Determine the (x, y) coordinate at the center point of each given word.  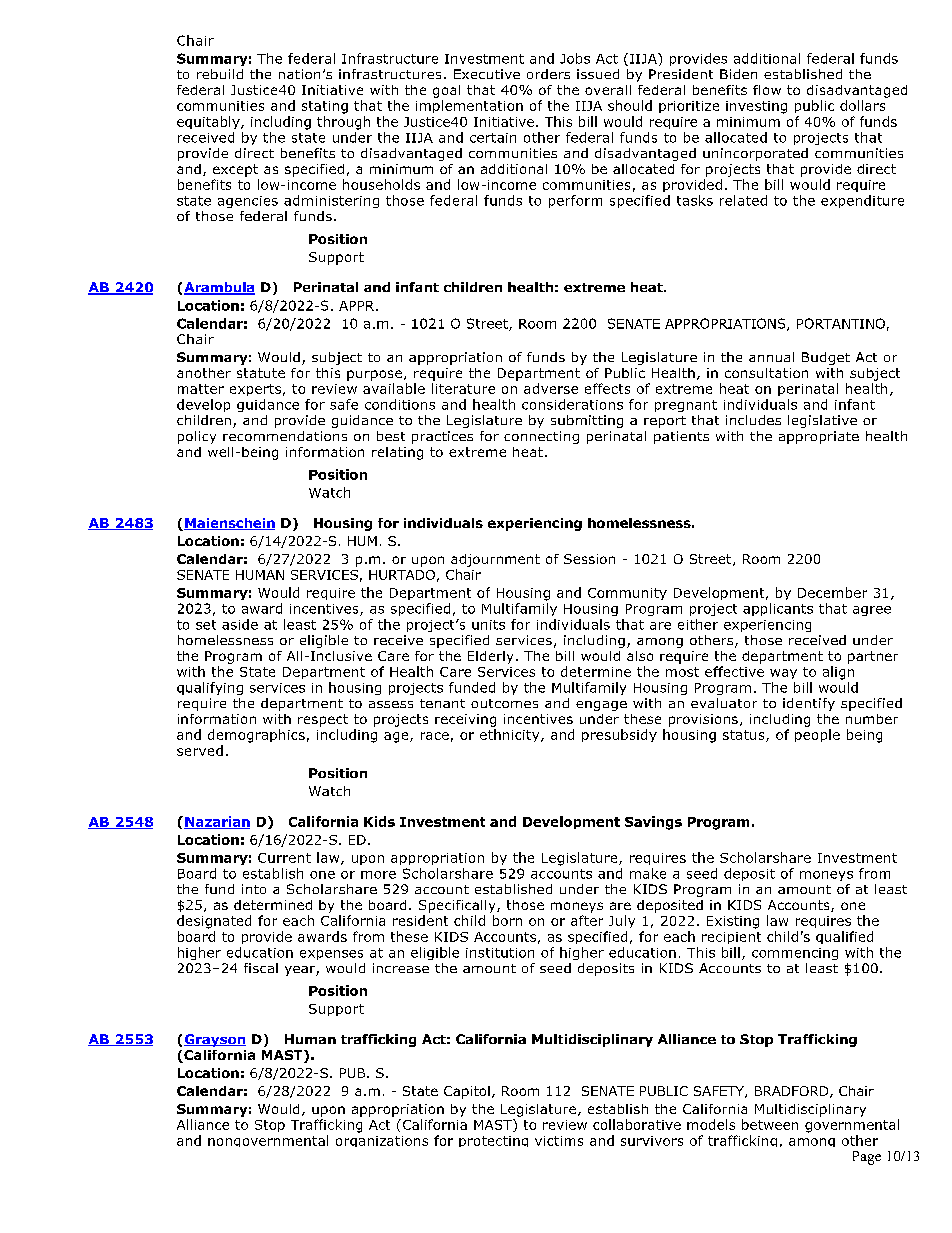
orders (548, 74)
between (770, 1124)
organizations (382, 1141)
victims (559, 1141)
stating (325, 107)
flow (767, 90)
